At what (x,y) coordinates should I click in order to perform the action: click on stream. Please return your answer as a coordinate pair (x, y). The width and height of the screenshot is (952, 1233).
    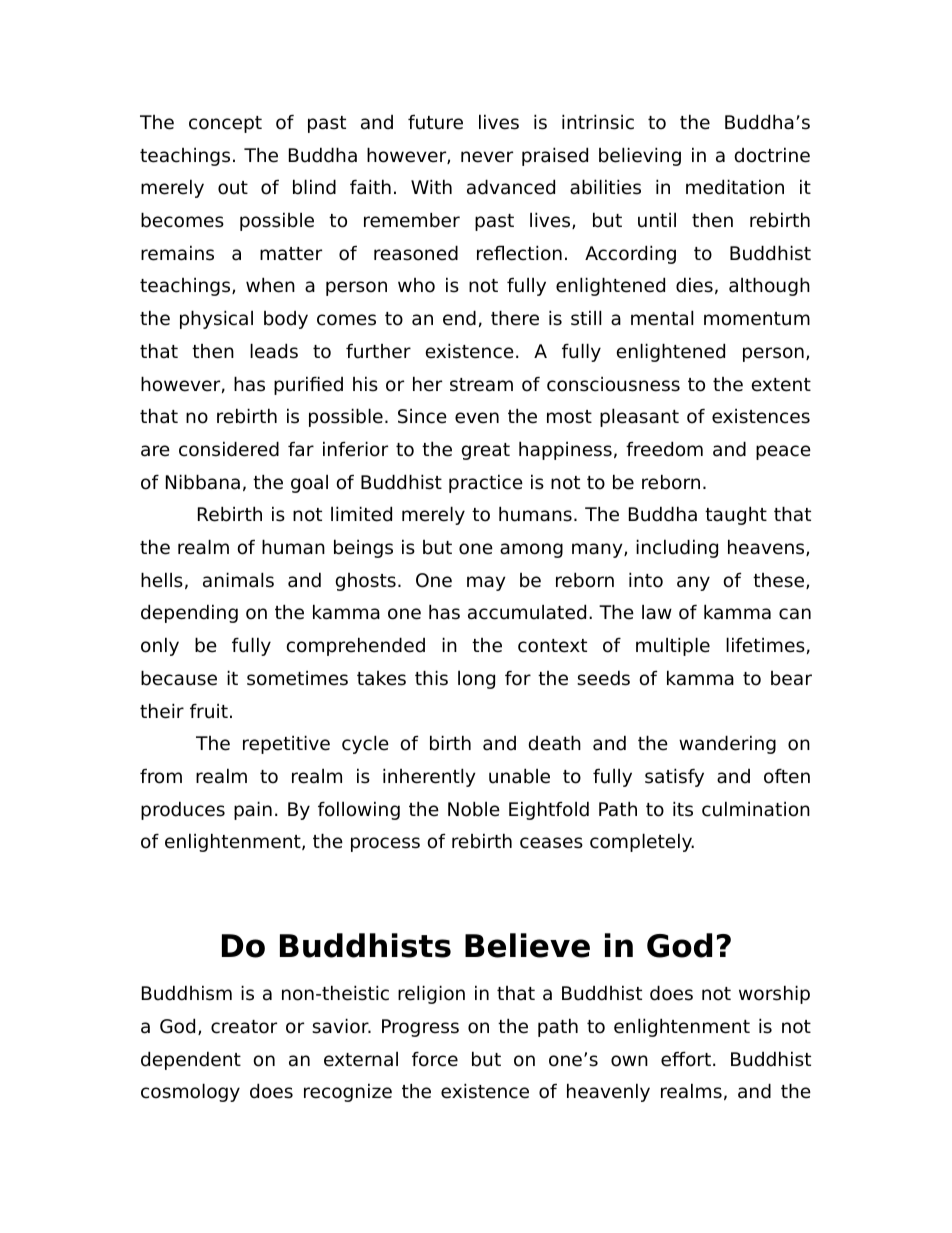
    Looking at the image, I should click on (481, 385).
